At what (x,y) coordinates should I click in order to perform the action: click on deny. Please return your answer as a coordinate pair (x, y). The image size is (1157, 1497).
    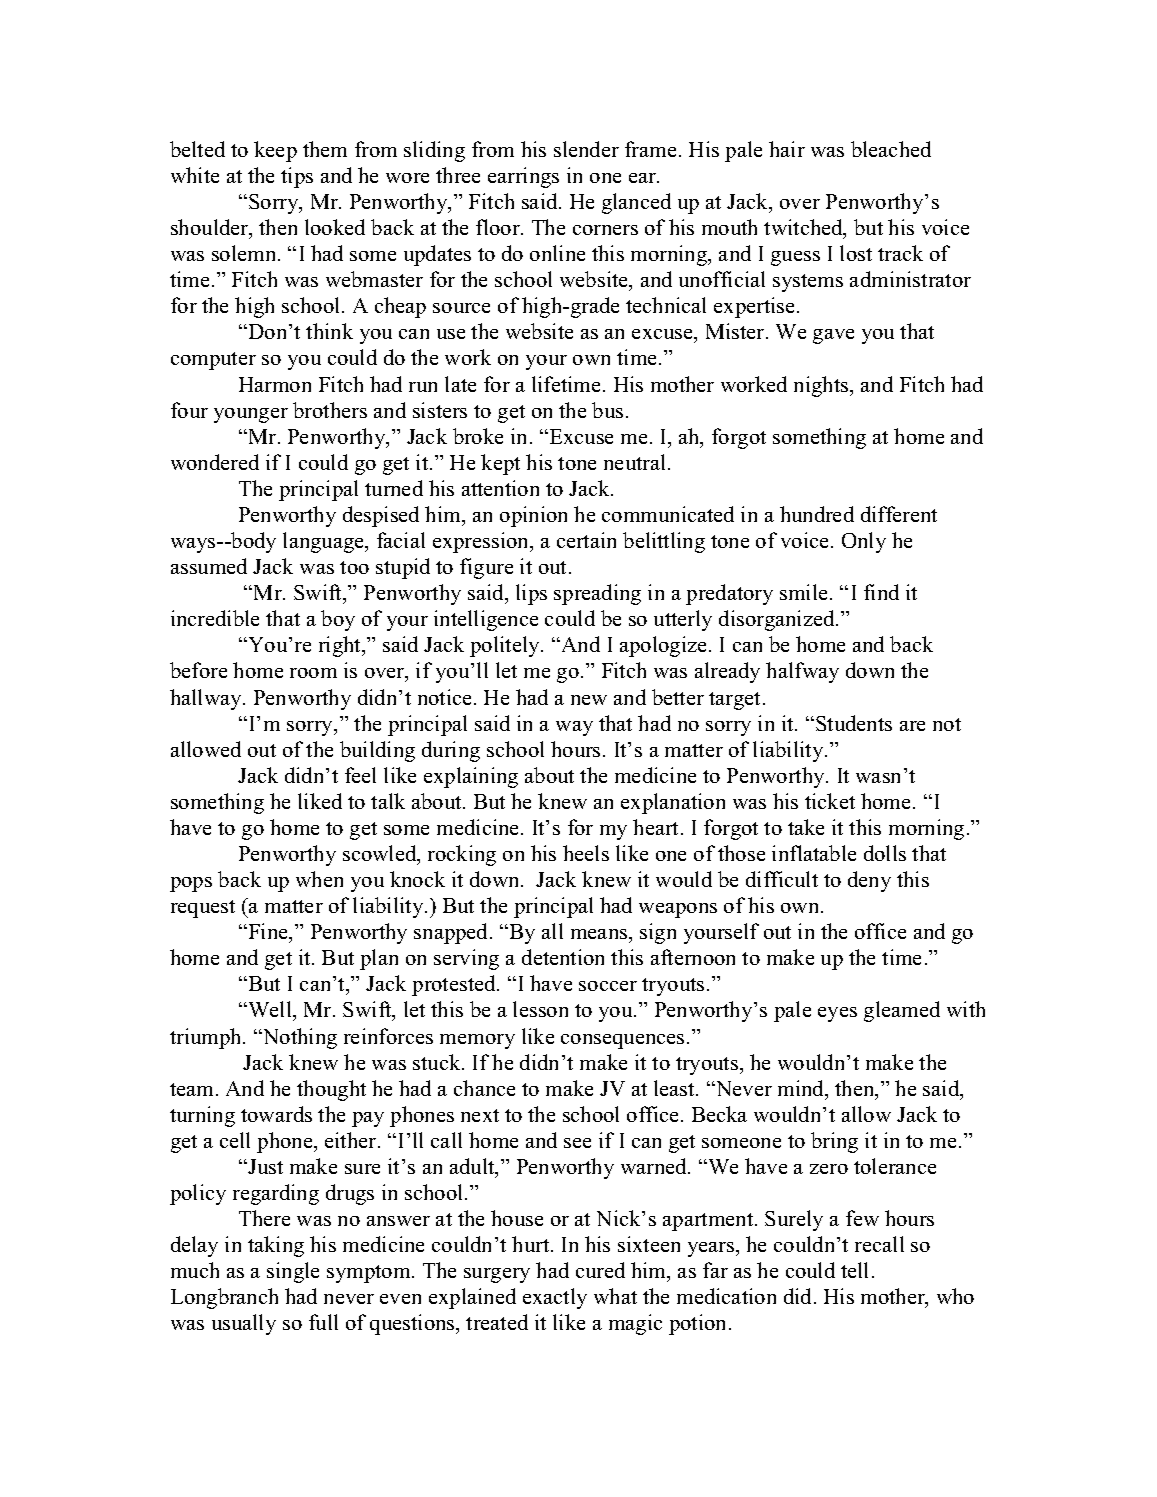
    Looking at the image, I should click on (869, 881).
